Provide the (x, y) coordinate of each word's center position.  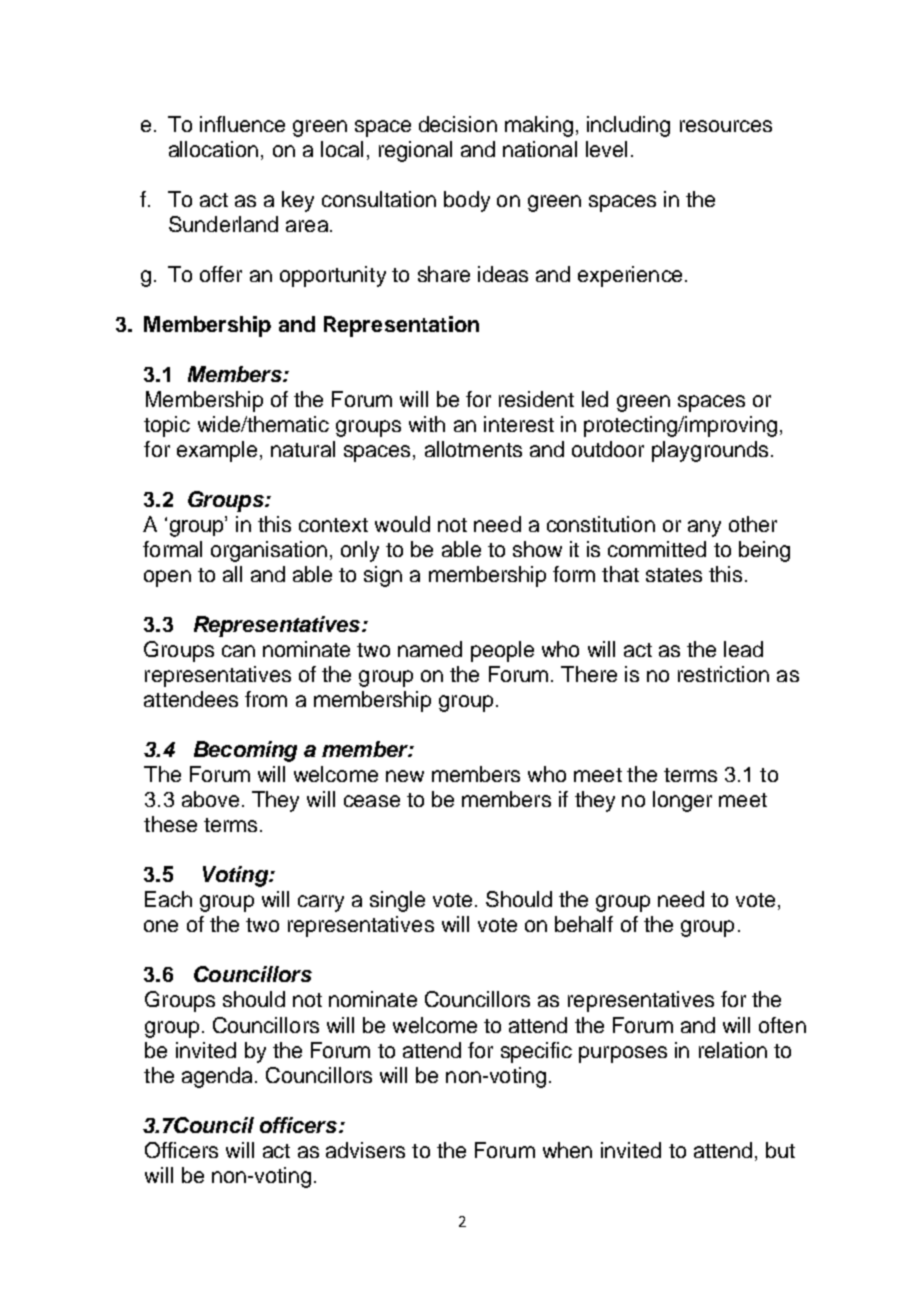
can (238, 651)
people (502, 651)
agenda (217, 1077)
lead (743, 649)
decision (458, 124)
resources (726, 126)
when (567, 1150)
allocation (213, 149)
